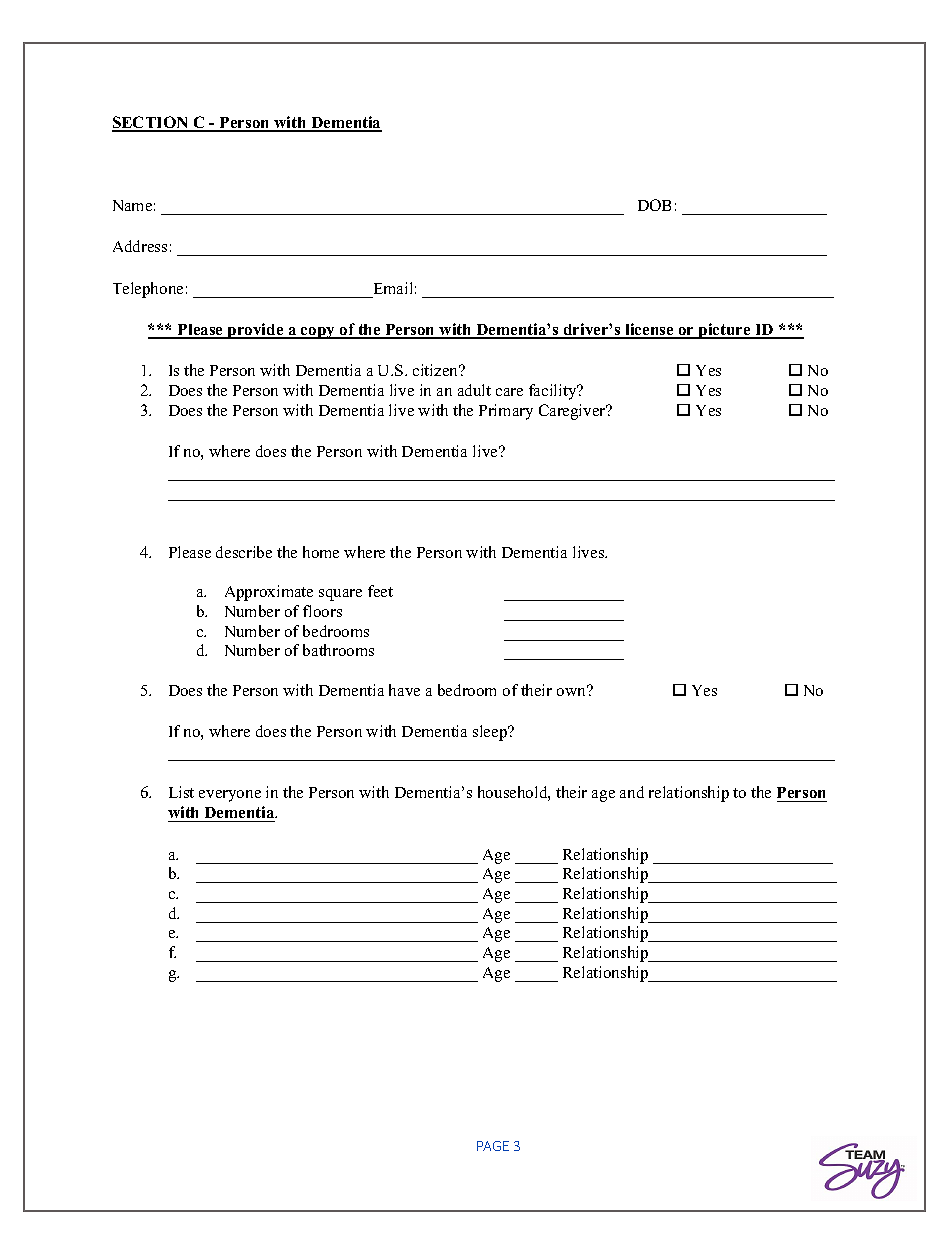 Image resolution: width=952 pixels, height=1233 pixels. Describe the element at coordinates (151, 123) in the document. I see `SECTION` at that location.
